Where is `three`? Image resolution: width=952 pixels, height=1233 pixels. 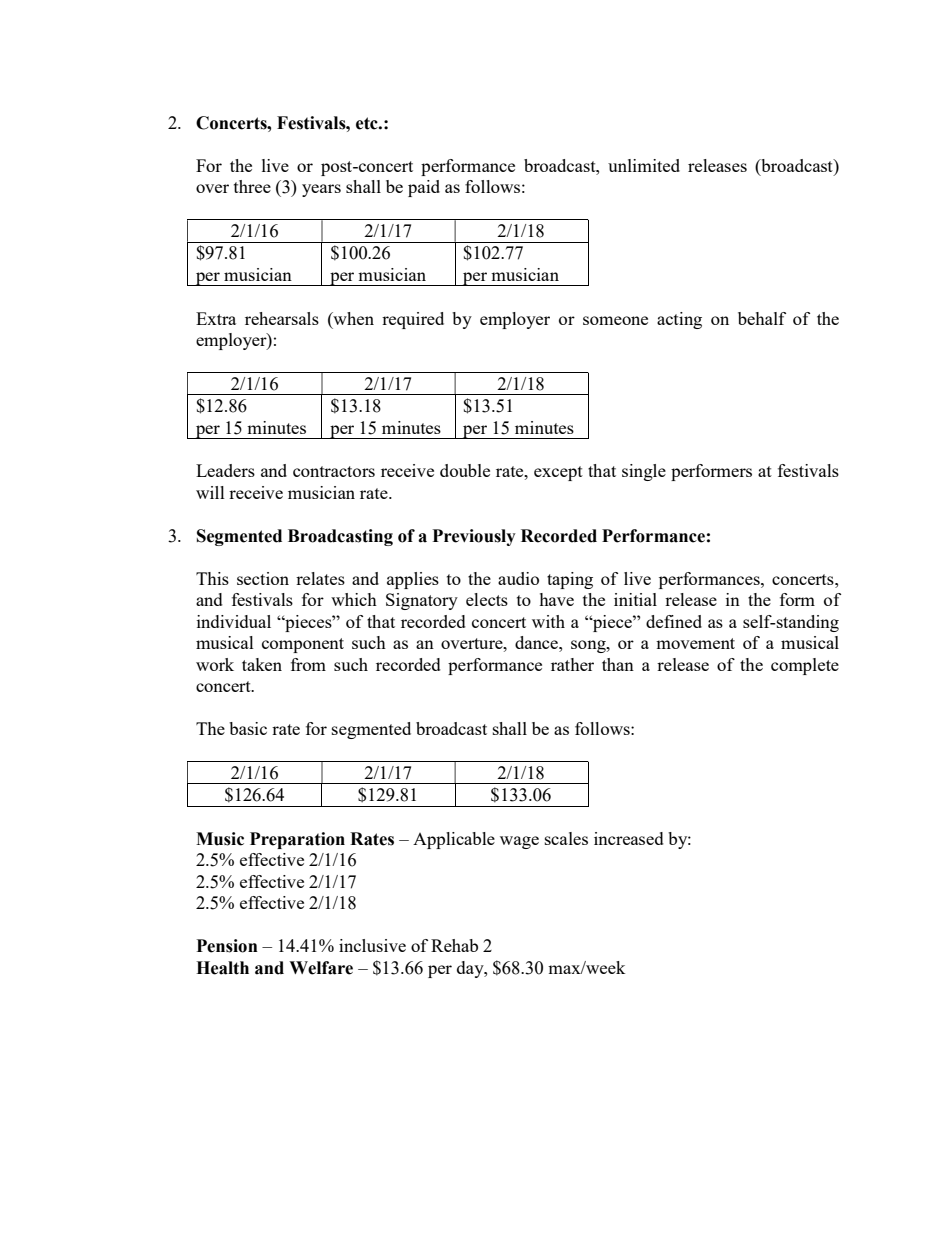
three is located at coordinates (252, 186).
